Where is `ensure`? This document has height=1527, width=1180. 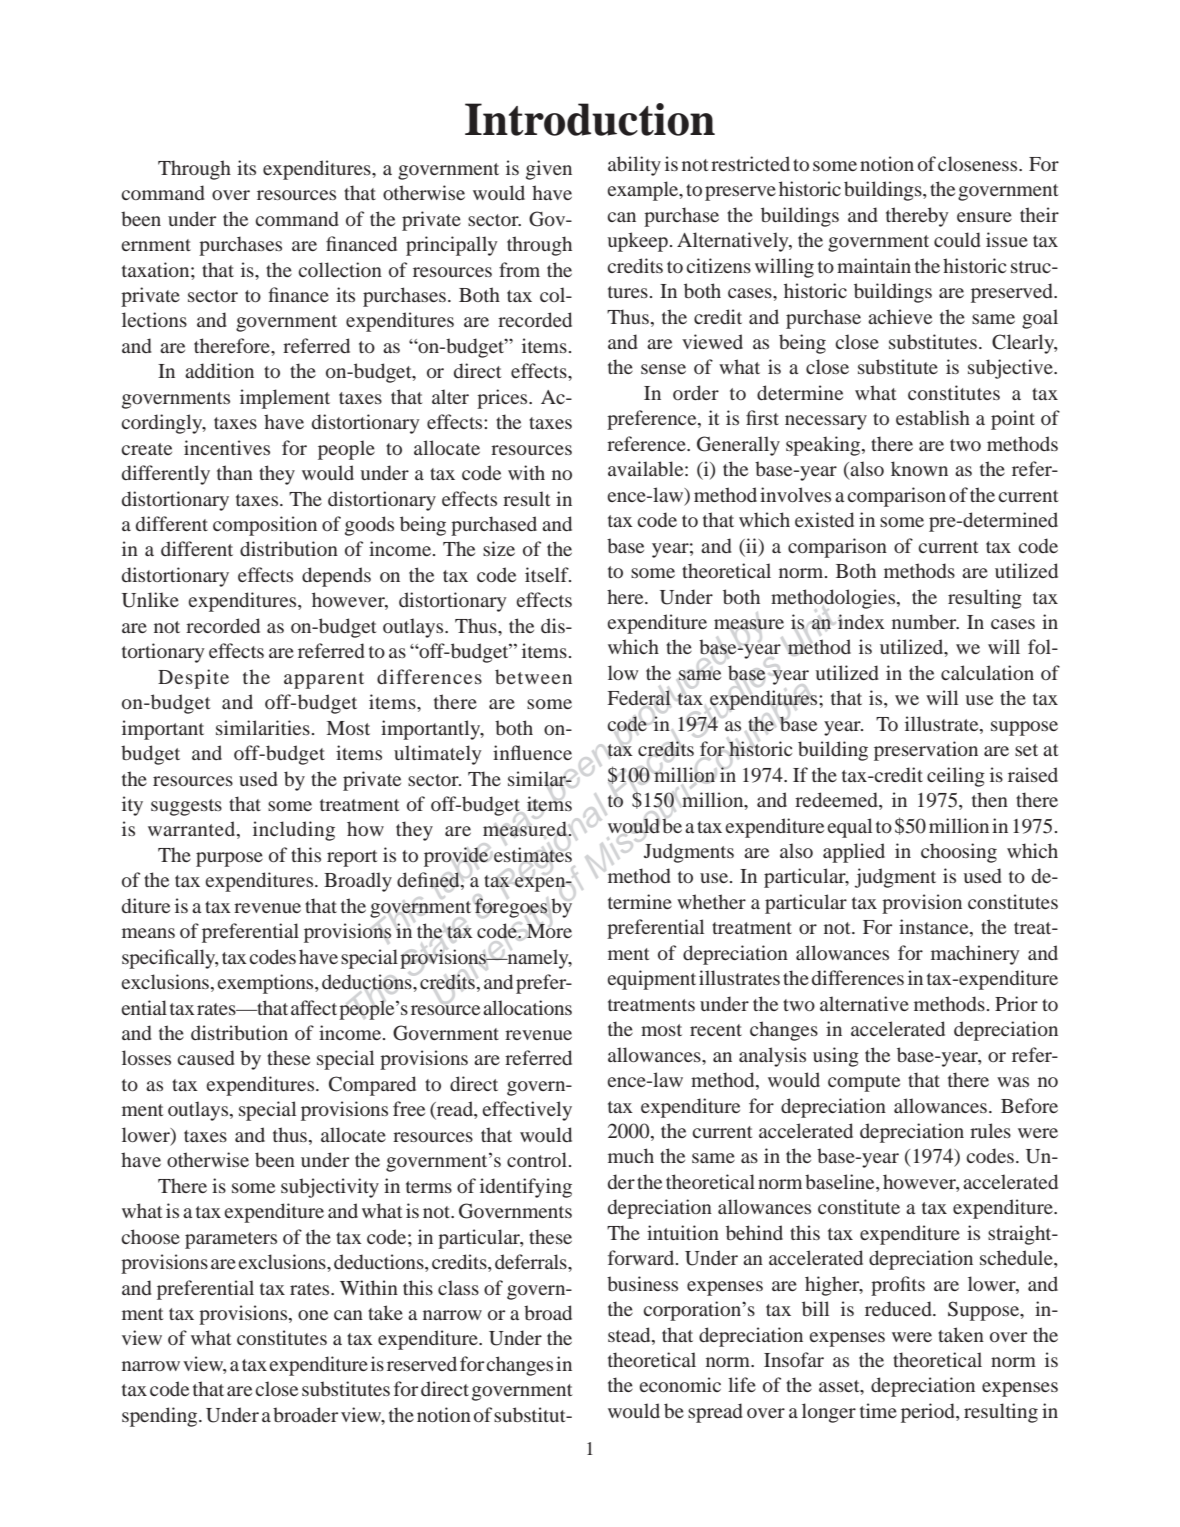 ensure is located at coordinates (984, 217).
